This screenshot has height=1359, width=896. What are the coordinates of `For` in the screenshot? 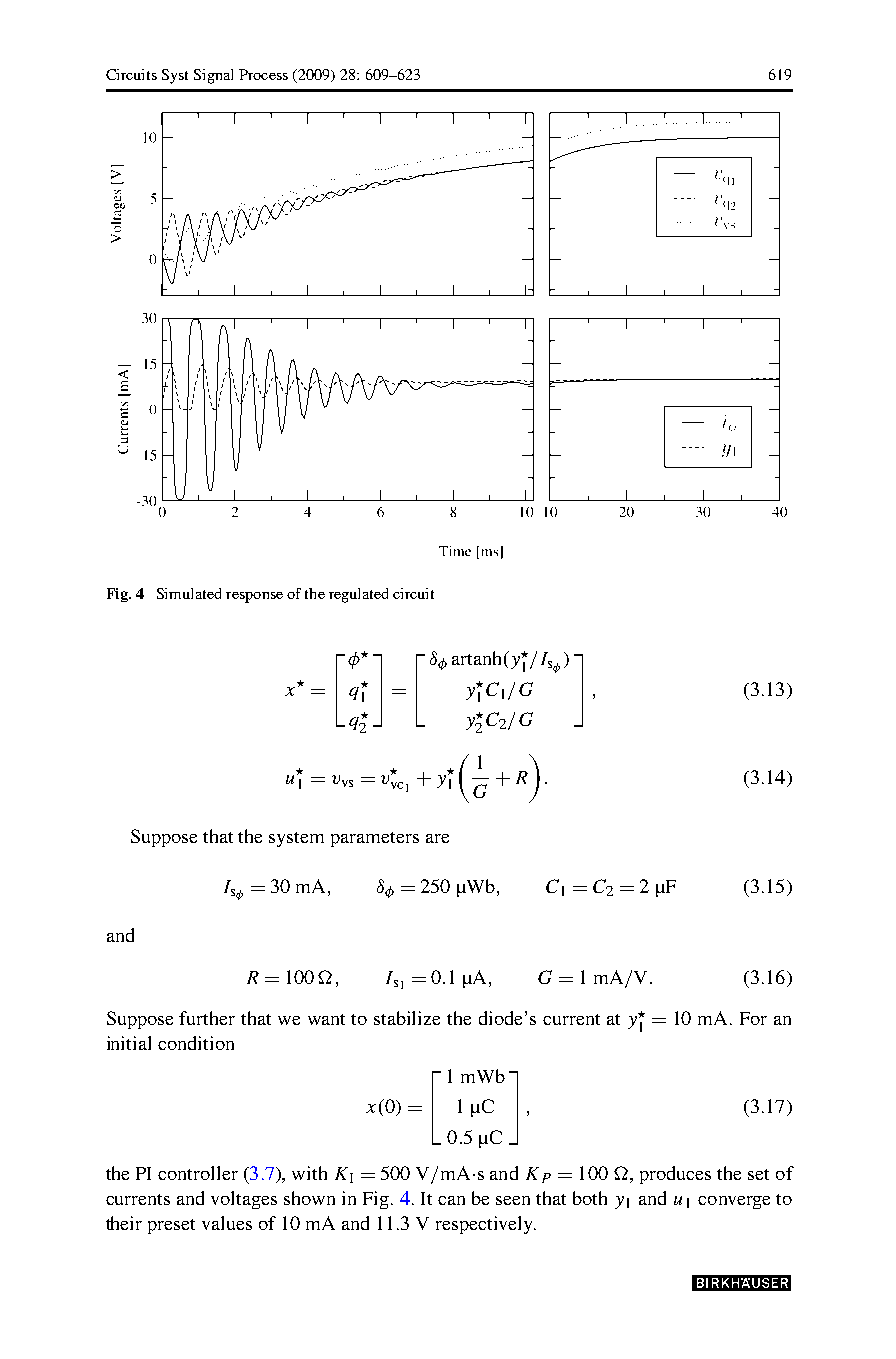 It's located at (753, 1018).
